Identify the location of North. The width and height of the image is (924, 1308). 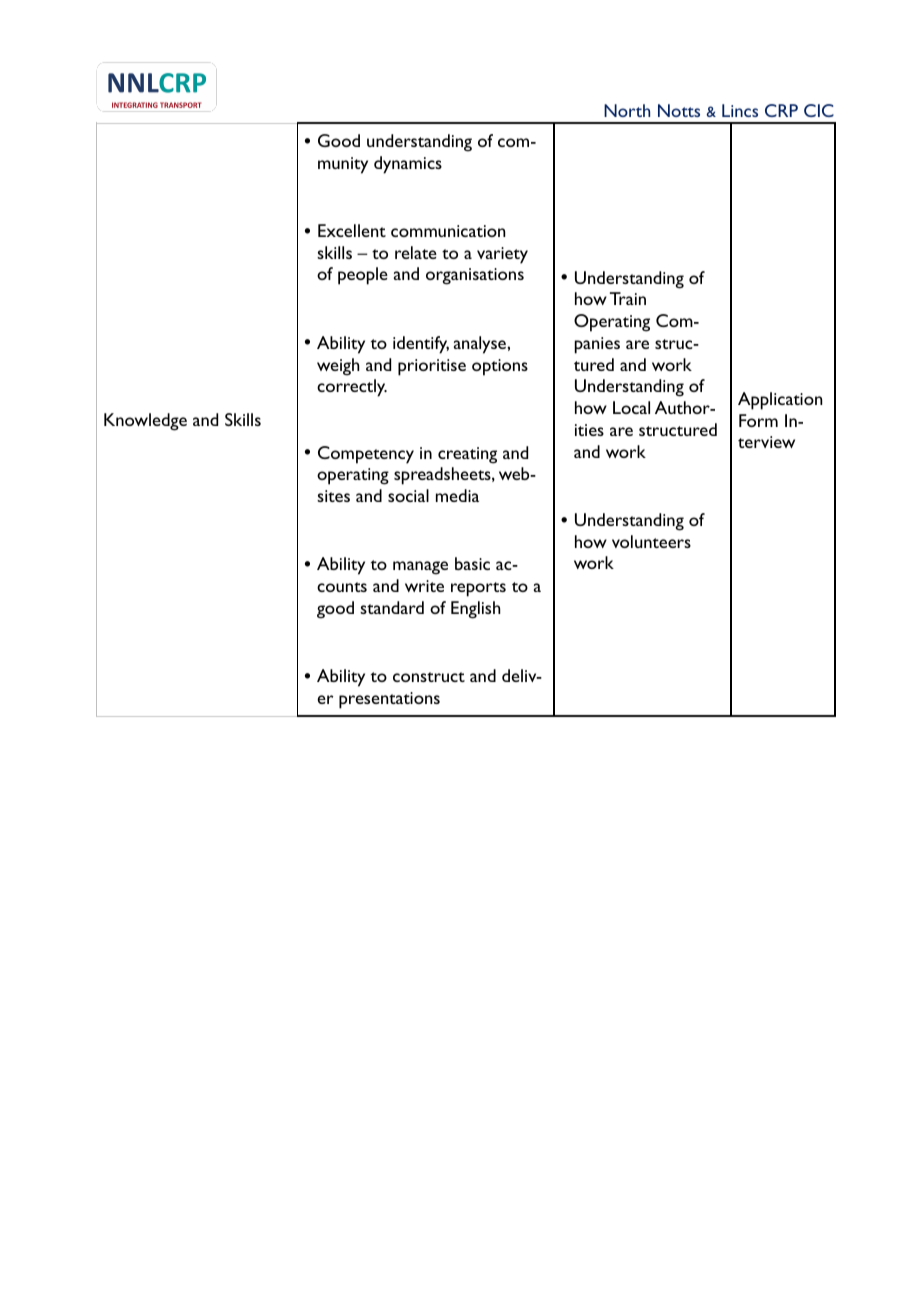
(627, 110).
